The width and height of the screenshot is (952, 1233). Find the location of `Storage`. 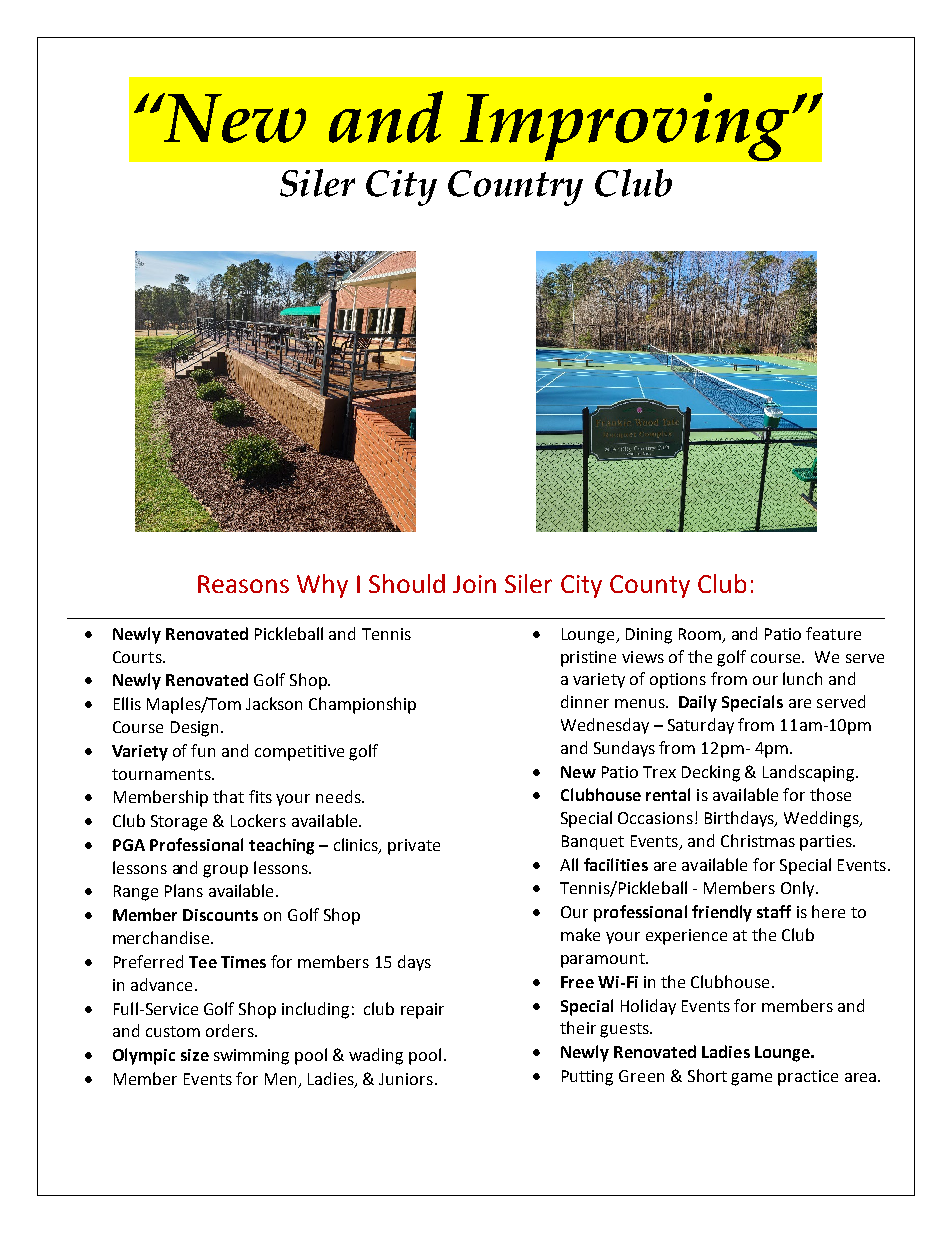

Storage is located at coordinates (179, 823).
